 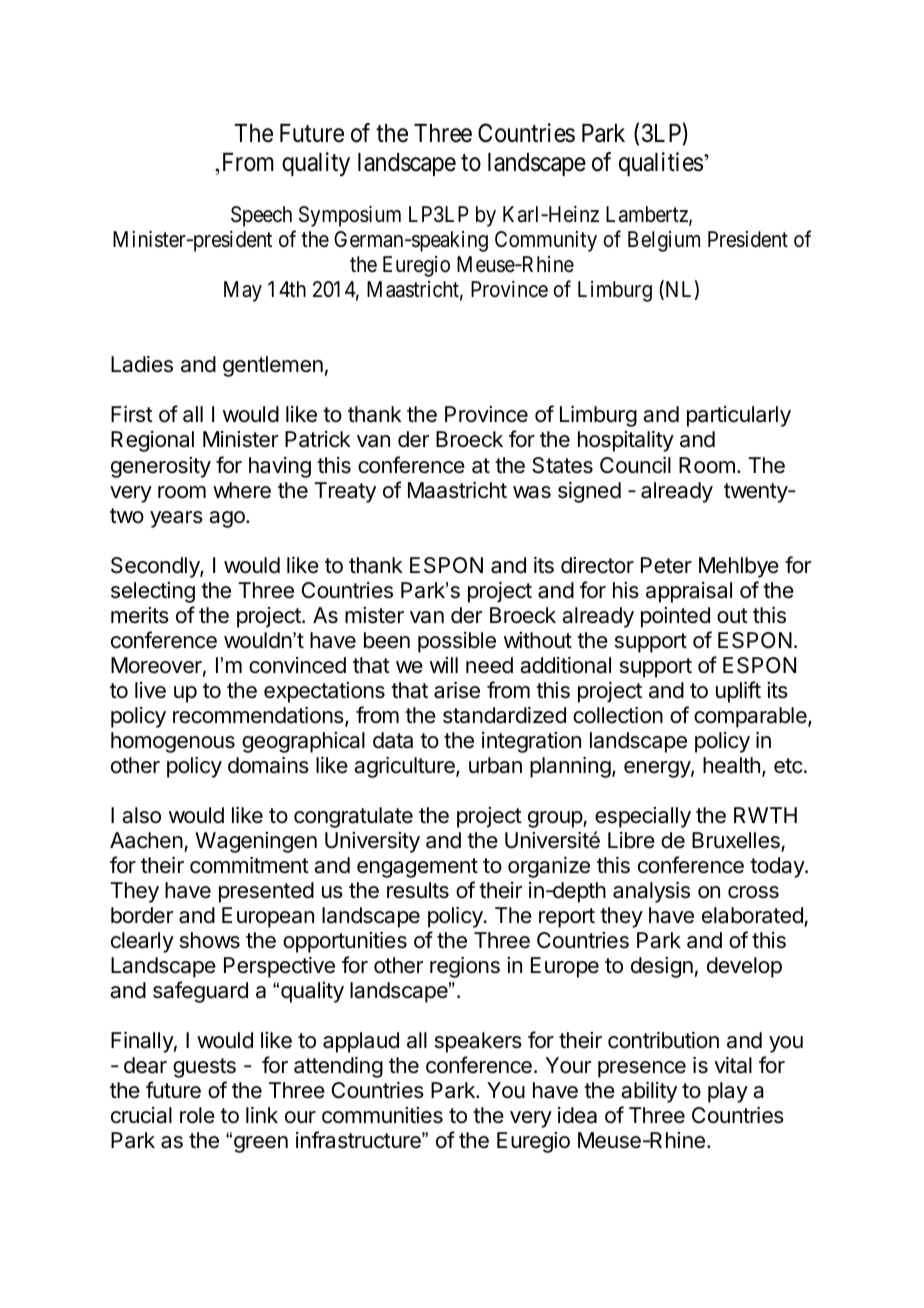 I want to click on possible, so click(x=457, y=642).
